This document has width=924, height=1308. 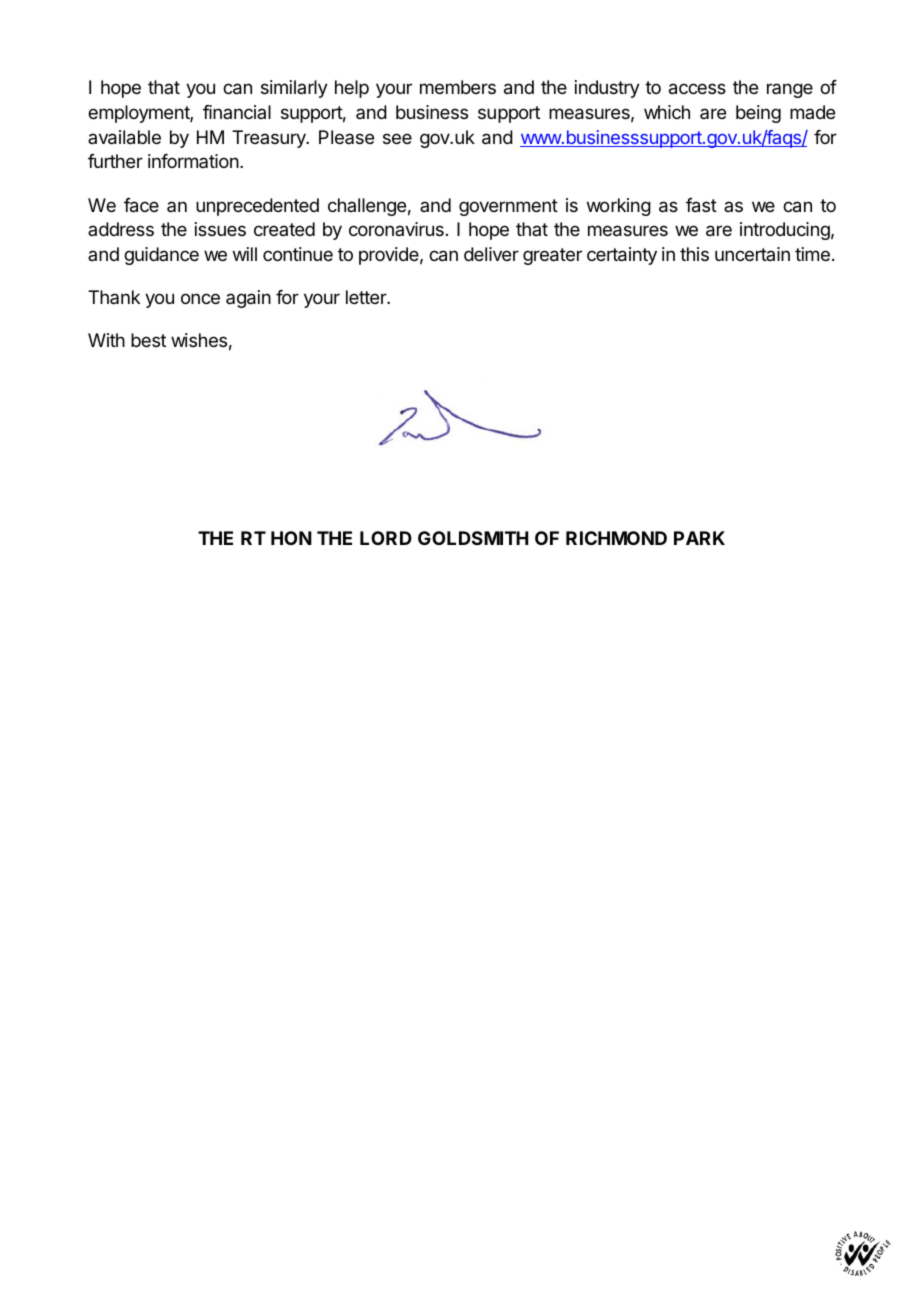 I want to click on LORD, so click(x=386, y=538).
